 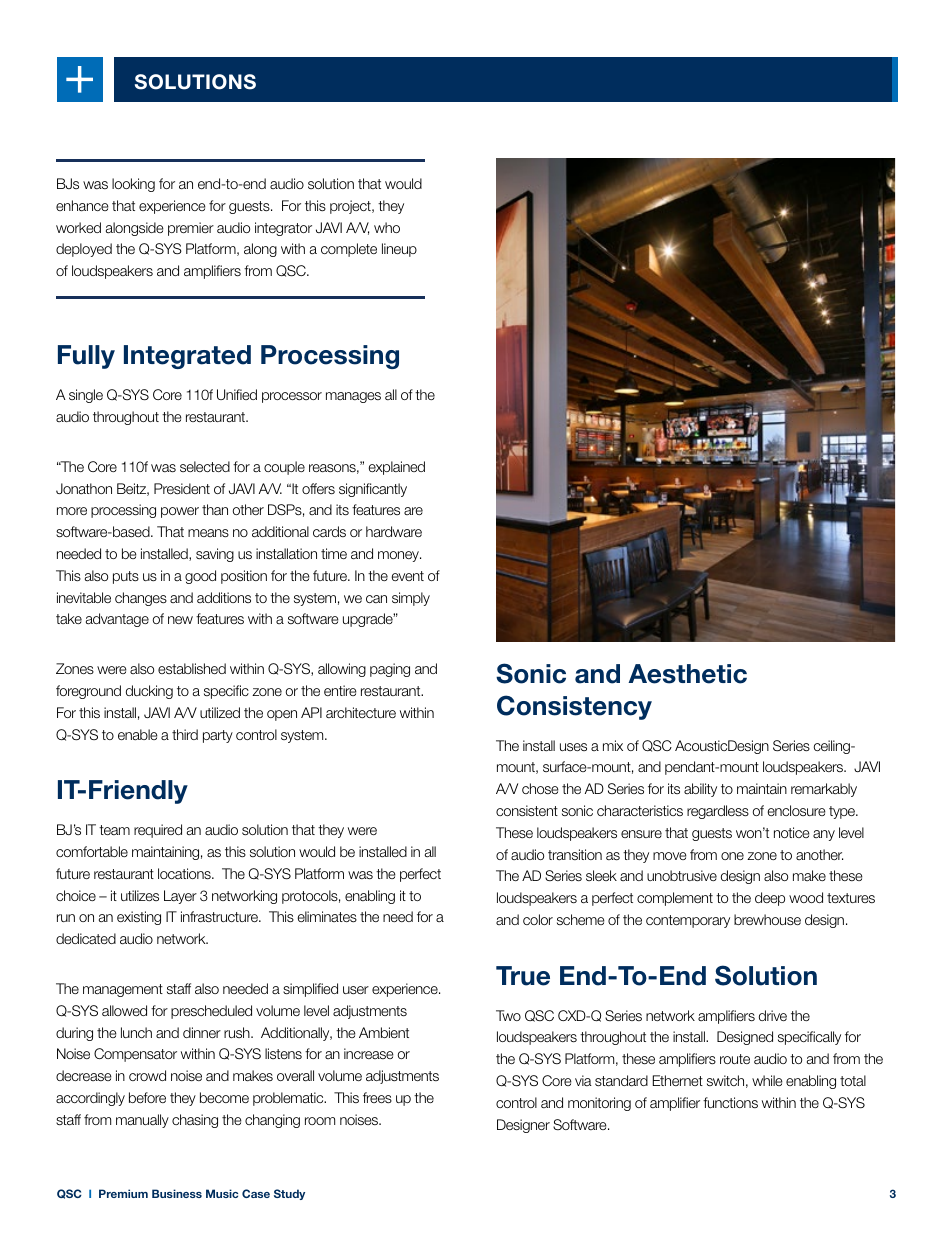 I want to click on drive, so click(x=773, y=1015).
